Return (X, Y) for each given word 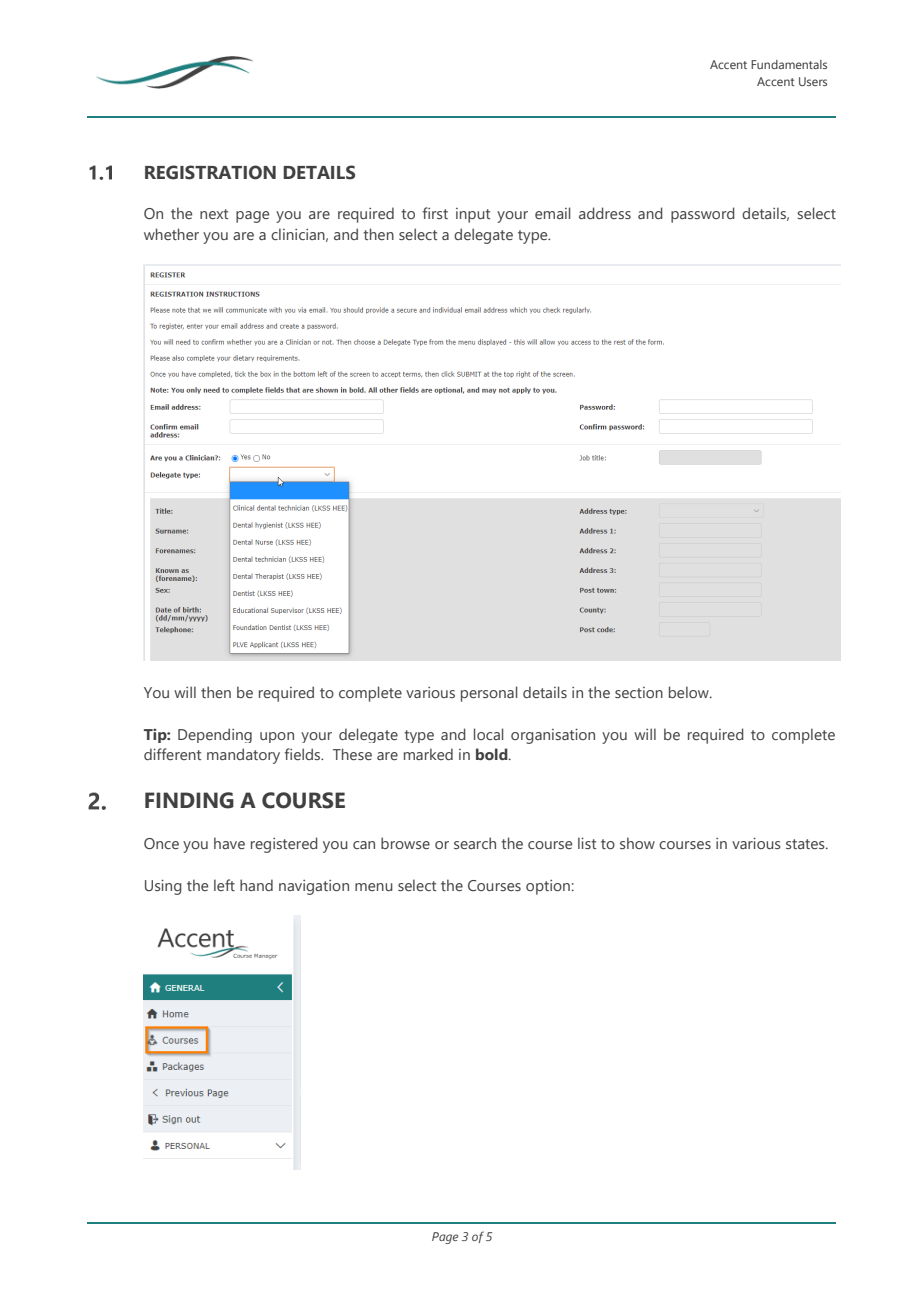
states (806, 844)
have (229, 843)
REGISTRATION (210, 172)
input (473, 215)
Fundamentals (789, 64)
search (475, 843)
